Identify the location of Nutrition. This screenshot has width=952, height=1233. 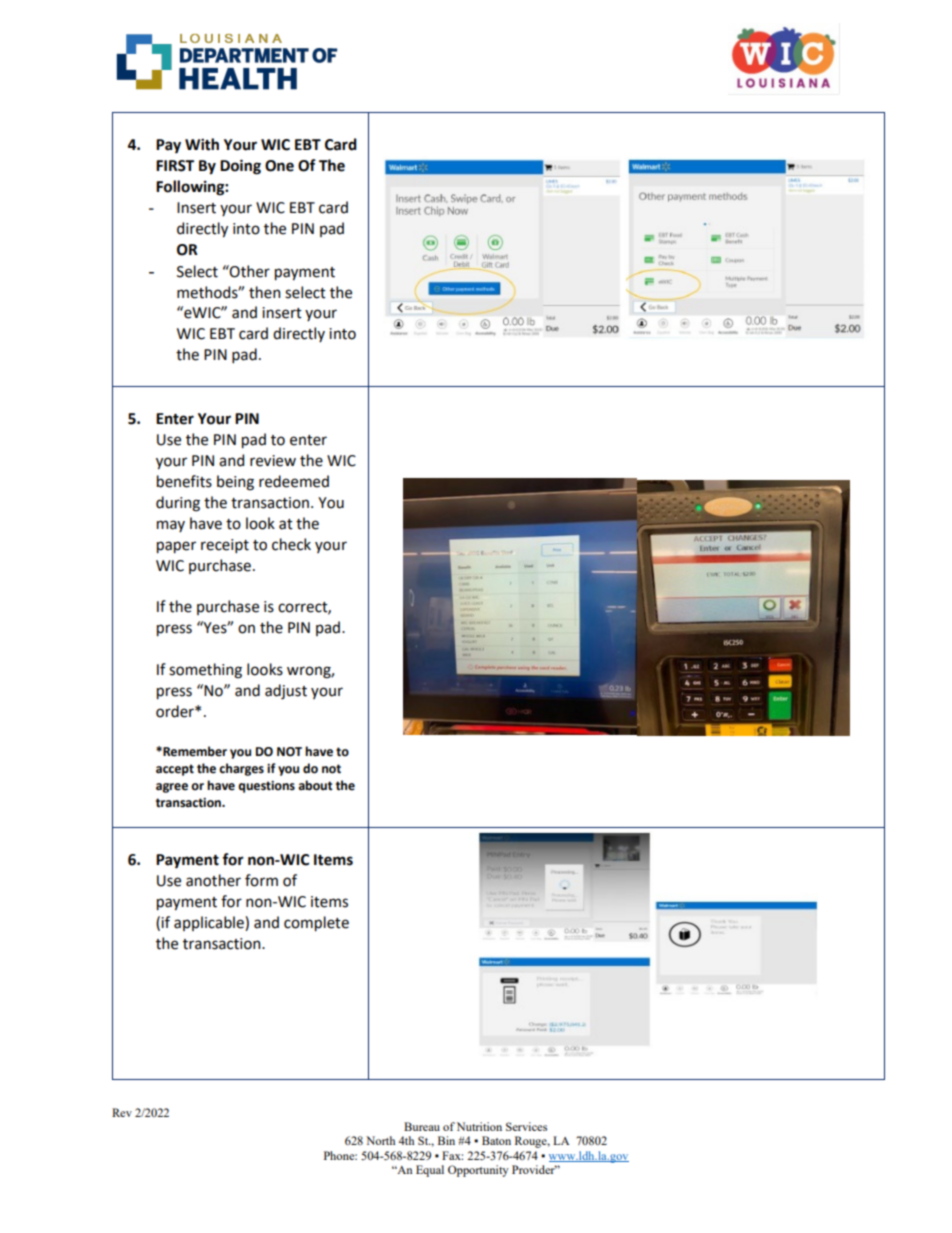
(479, 1126).
